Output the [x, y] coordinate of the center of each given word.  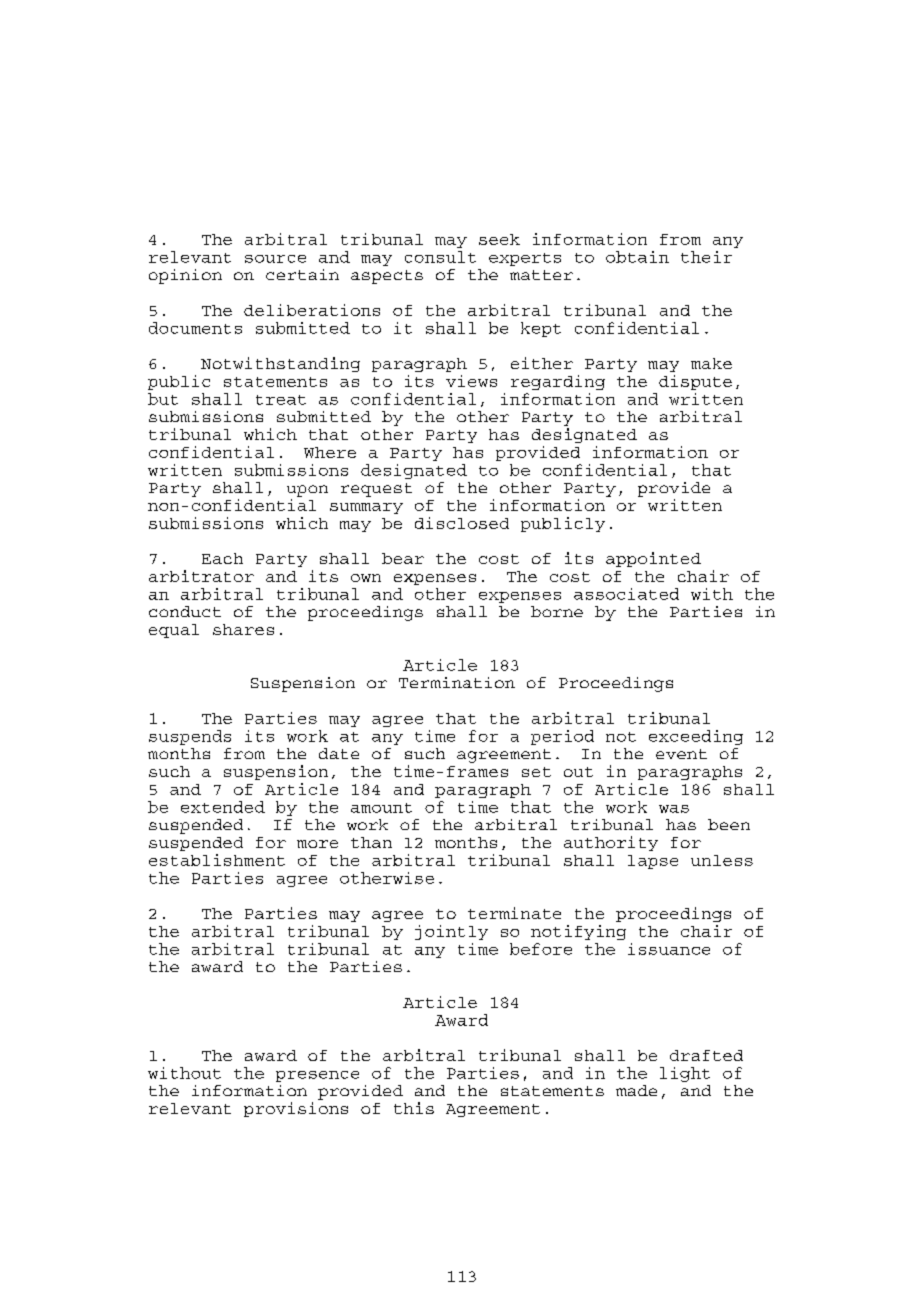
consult [440, 257]
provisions [296, 1109]
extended [223, 807]
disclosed [462, 523]
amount [381, 808]
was [674, 809]
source [275, 259]
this [414, 1108]
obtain [637, 257]
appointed [653, 559]
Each [222, 558]
